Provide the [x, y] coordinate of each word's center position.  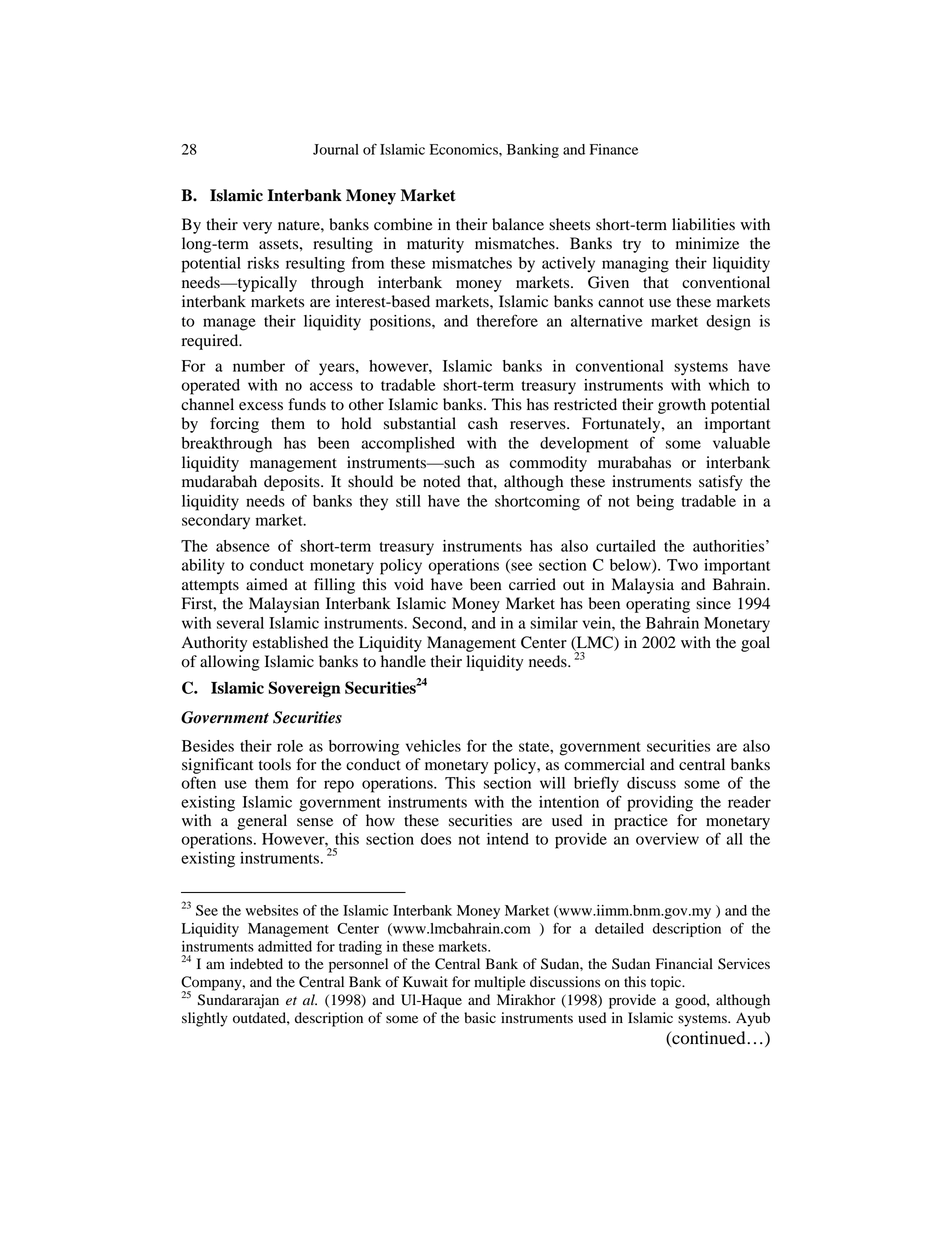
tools [275, 764]
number [259, 366]
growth [682, 406]
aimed [267, 584]
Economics [465, 149]
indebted [256, 964]
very [257, 228]
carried [532, 584]
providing [660, 804]
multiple [499, 983]
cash [483, 423]
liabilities [703, 224]
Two [682, 565]
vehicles [433, 746]
